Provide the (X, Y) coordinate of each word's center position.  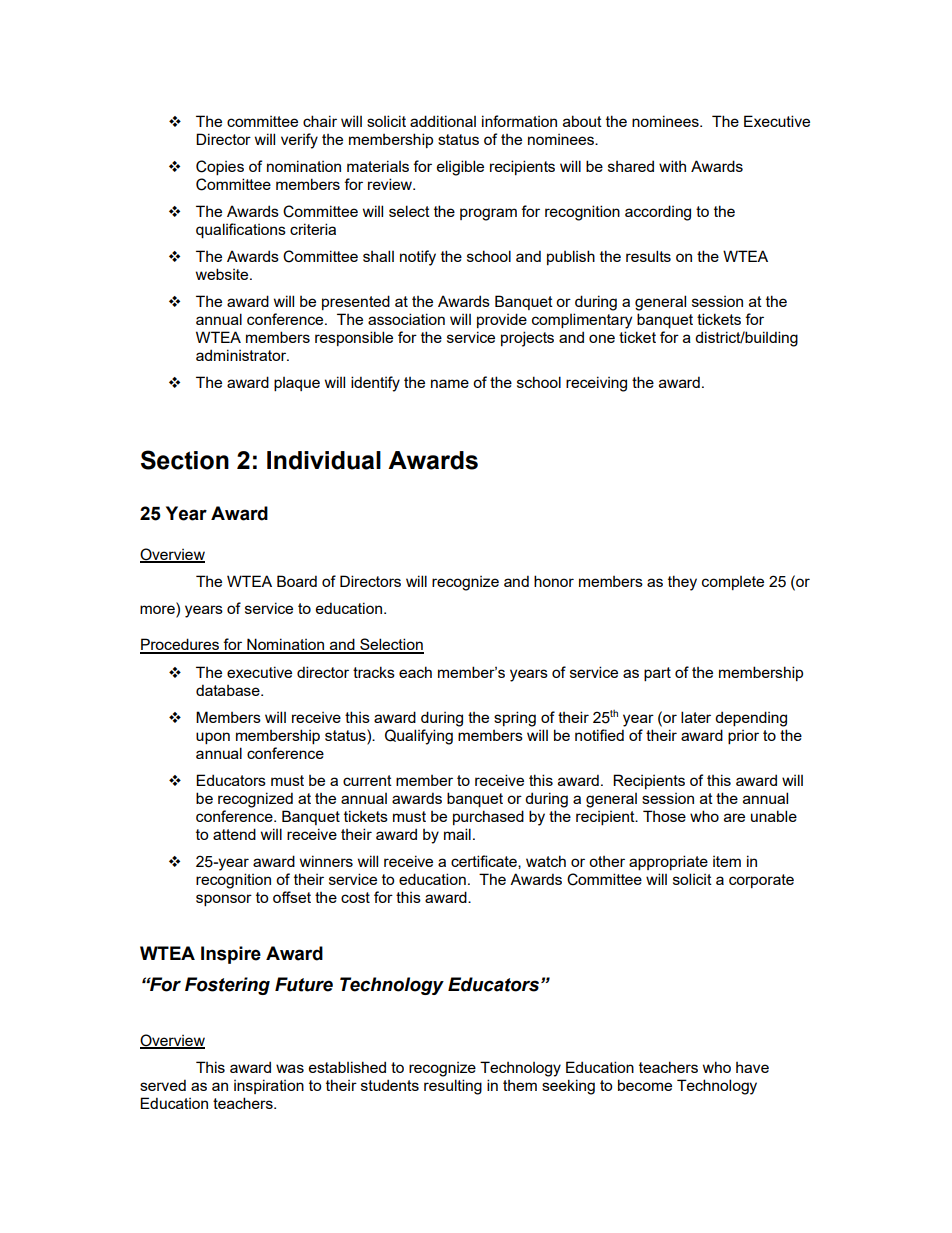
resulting (453, 1087)
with (672, 166)
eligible (460, 168)
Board (297, 581)
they (682, 583)
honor (554, 581)
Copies (220, 167)
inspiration (269, 1086)
